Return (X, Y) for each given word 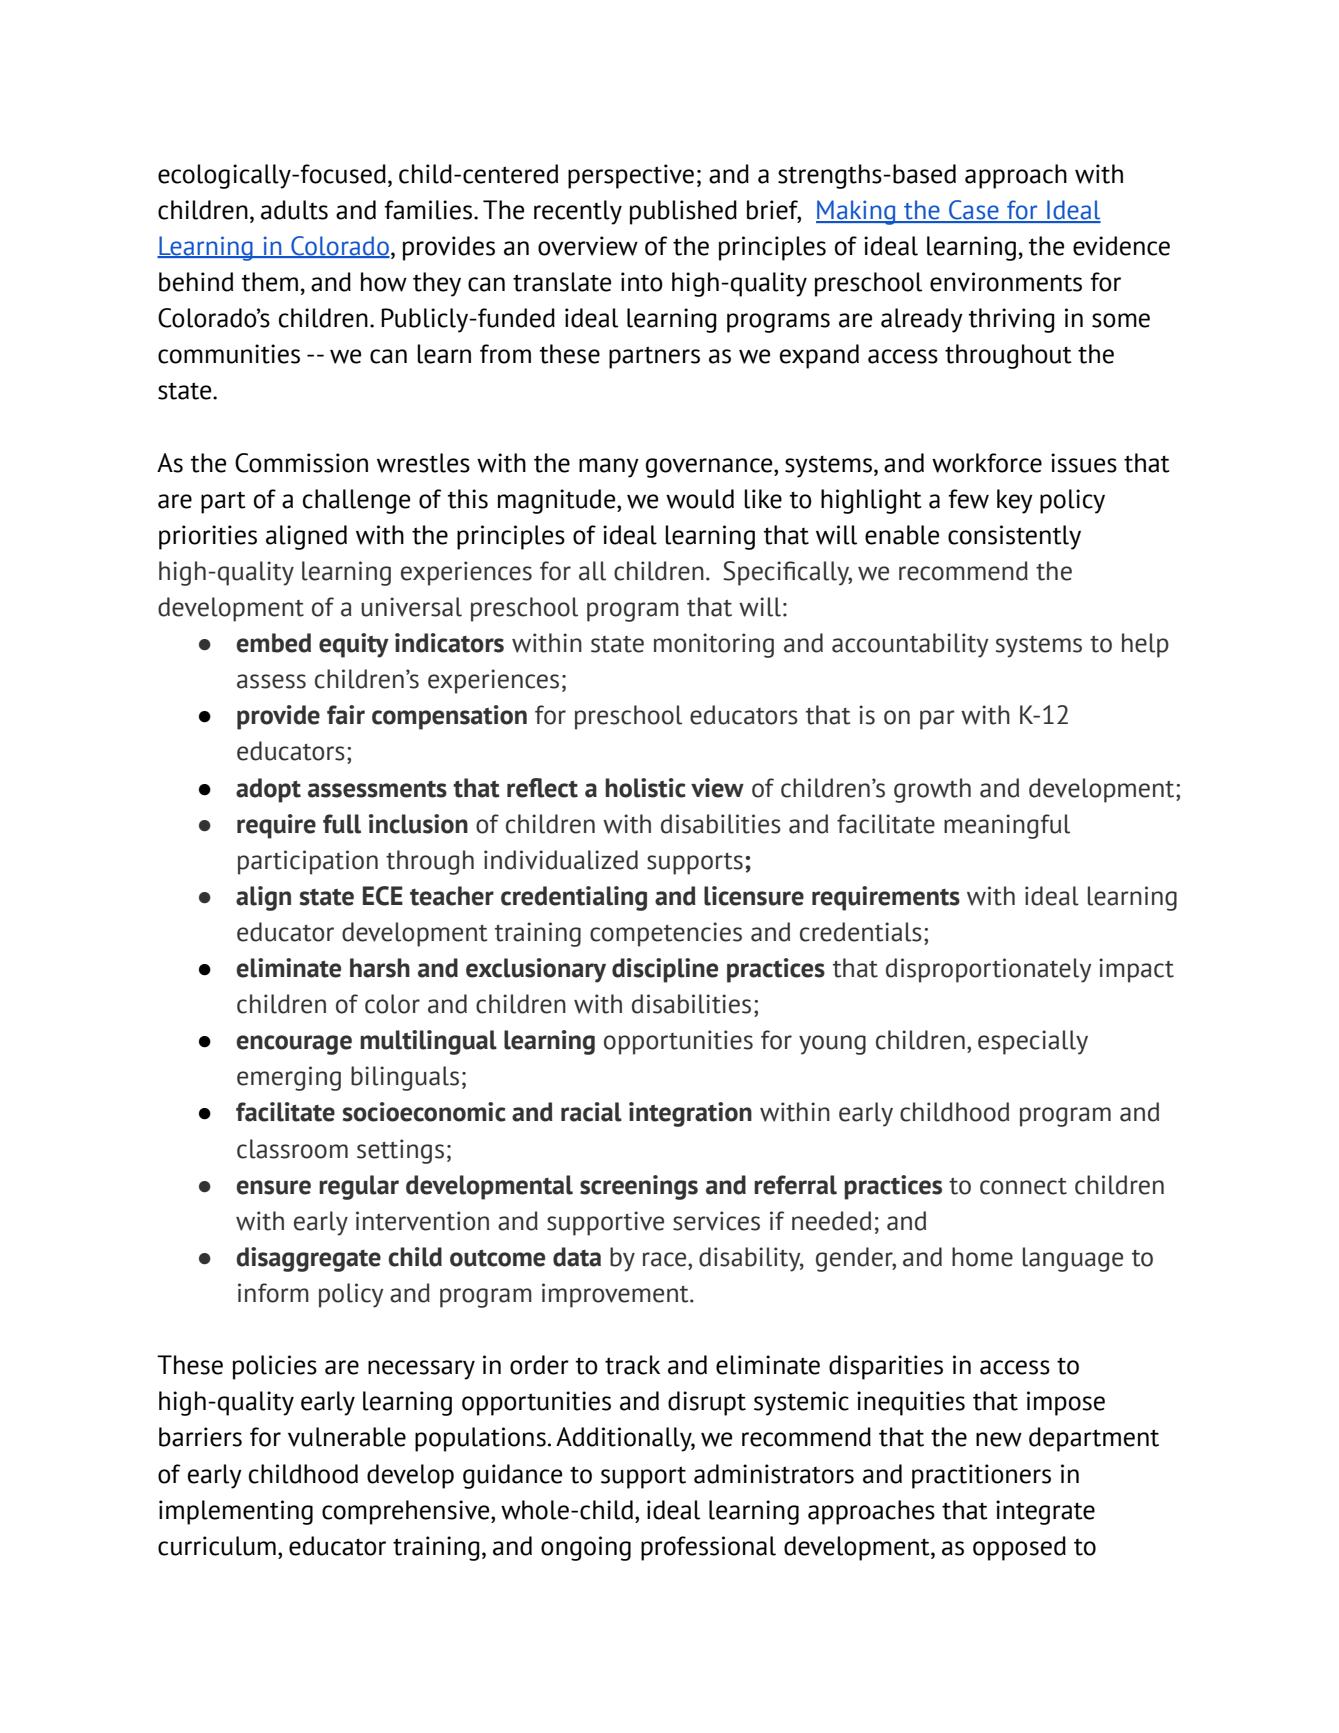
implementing (236, 1512)
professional (708, 1548)
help (1145, 645)
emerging (289, 1078)
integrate (1045, 1512)
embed (273, 643)
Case (974, 211)
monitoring (714, 645)
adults (294, 210)
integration (690, 1114)
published (683, 212)
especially (1033, 1042)
